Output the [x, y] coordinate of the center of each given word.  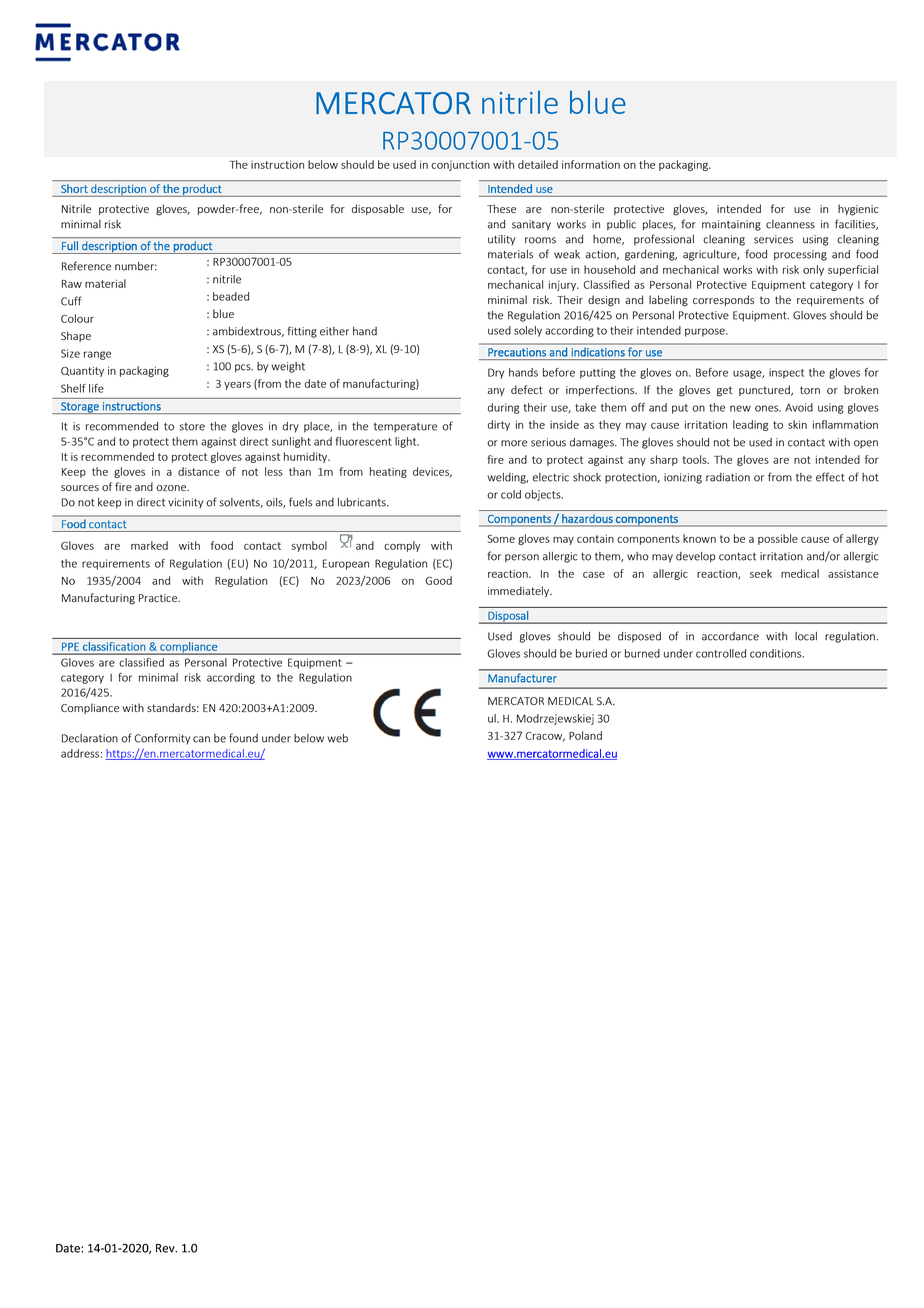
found [243, 738]
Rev [166, 1248]
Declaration [90, 738]
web [337, 738]
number [136, 266]
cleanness [790, 224]
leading [750, 425]
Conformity [162, 739]
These [501, 208]
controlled [721, 653]
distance [199, 471]
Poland [585, 735]
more [514, 443]
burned [642, 653]
